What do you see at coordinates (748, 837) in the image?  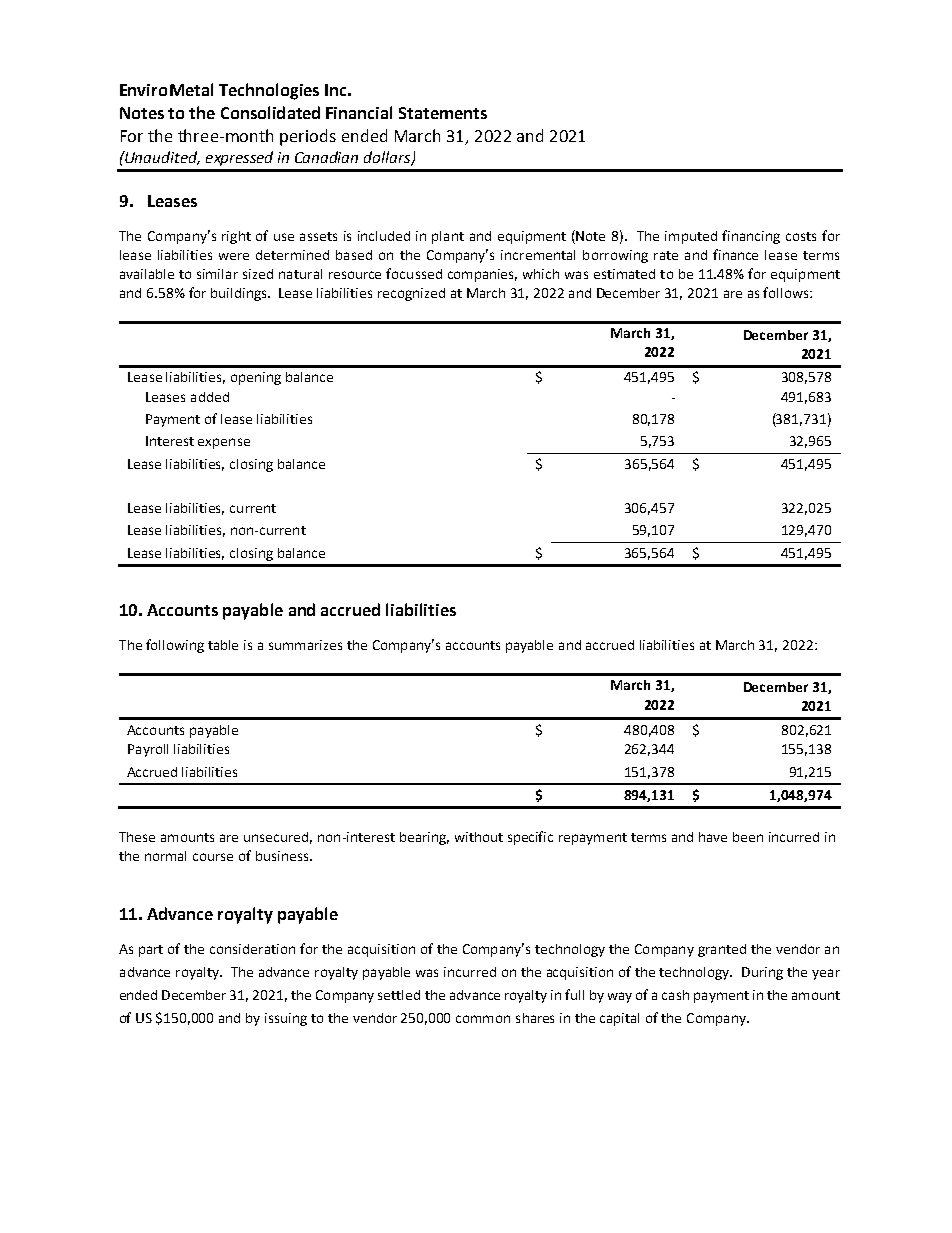 I see `been` at bounding box center [748, 837].
